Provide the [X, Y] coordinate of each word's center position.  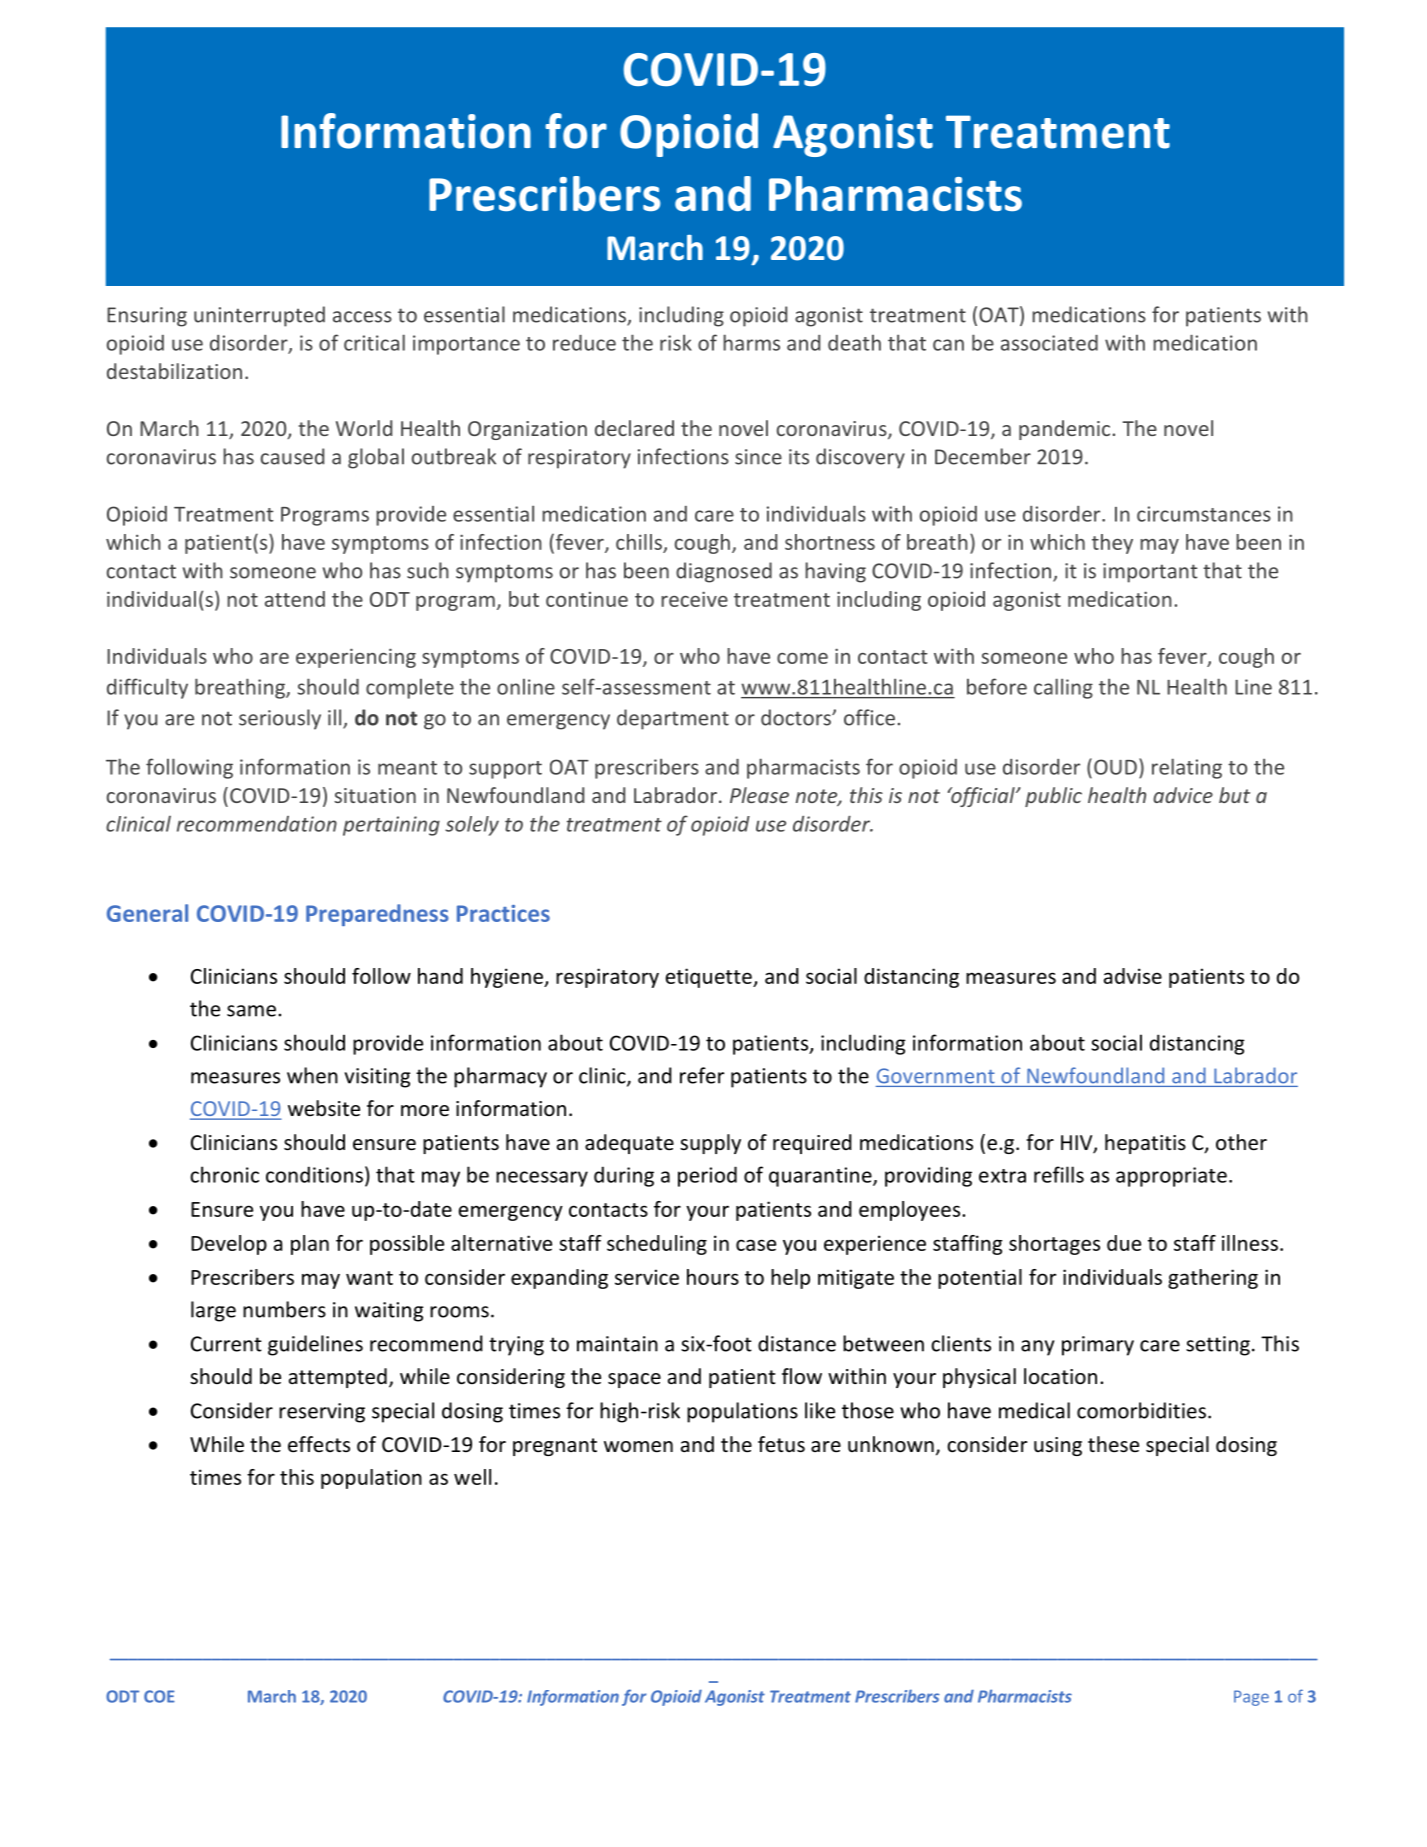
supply [710, 1144]
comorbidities [1141, 1410]
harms [751, 342]
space [634, 1380]
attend [295, 599]
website [324, 1108]
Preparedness [377, 915]
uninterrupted [259, 316]
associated [1049, 343]
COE [159, 1696]
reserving [322, 1413]
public [1053, 797]
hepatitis [1145, 1144]
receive [694, 599]
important [1150, 573]
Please [759, 795]
